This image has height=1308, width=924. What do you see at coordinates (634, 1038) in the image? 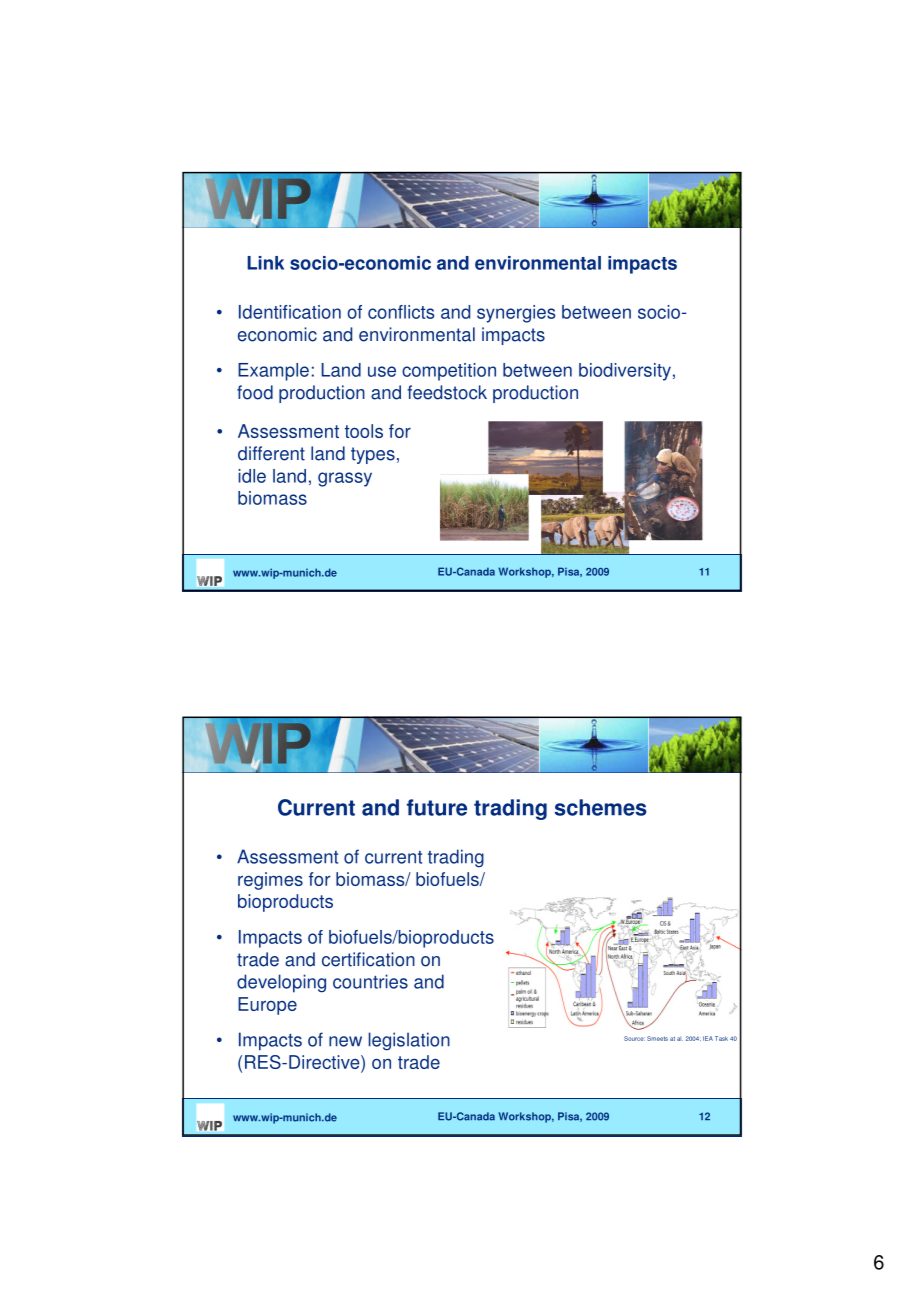
I see `Source` at bounding box center [634, 1038].
